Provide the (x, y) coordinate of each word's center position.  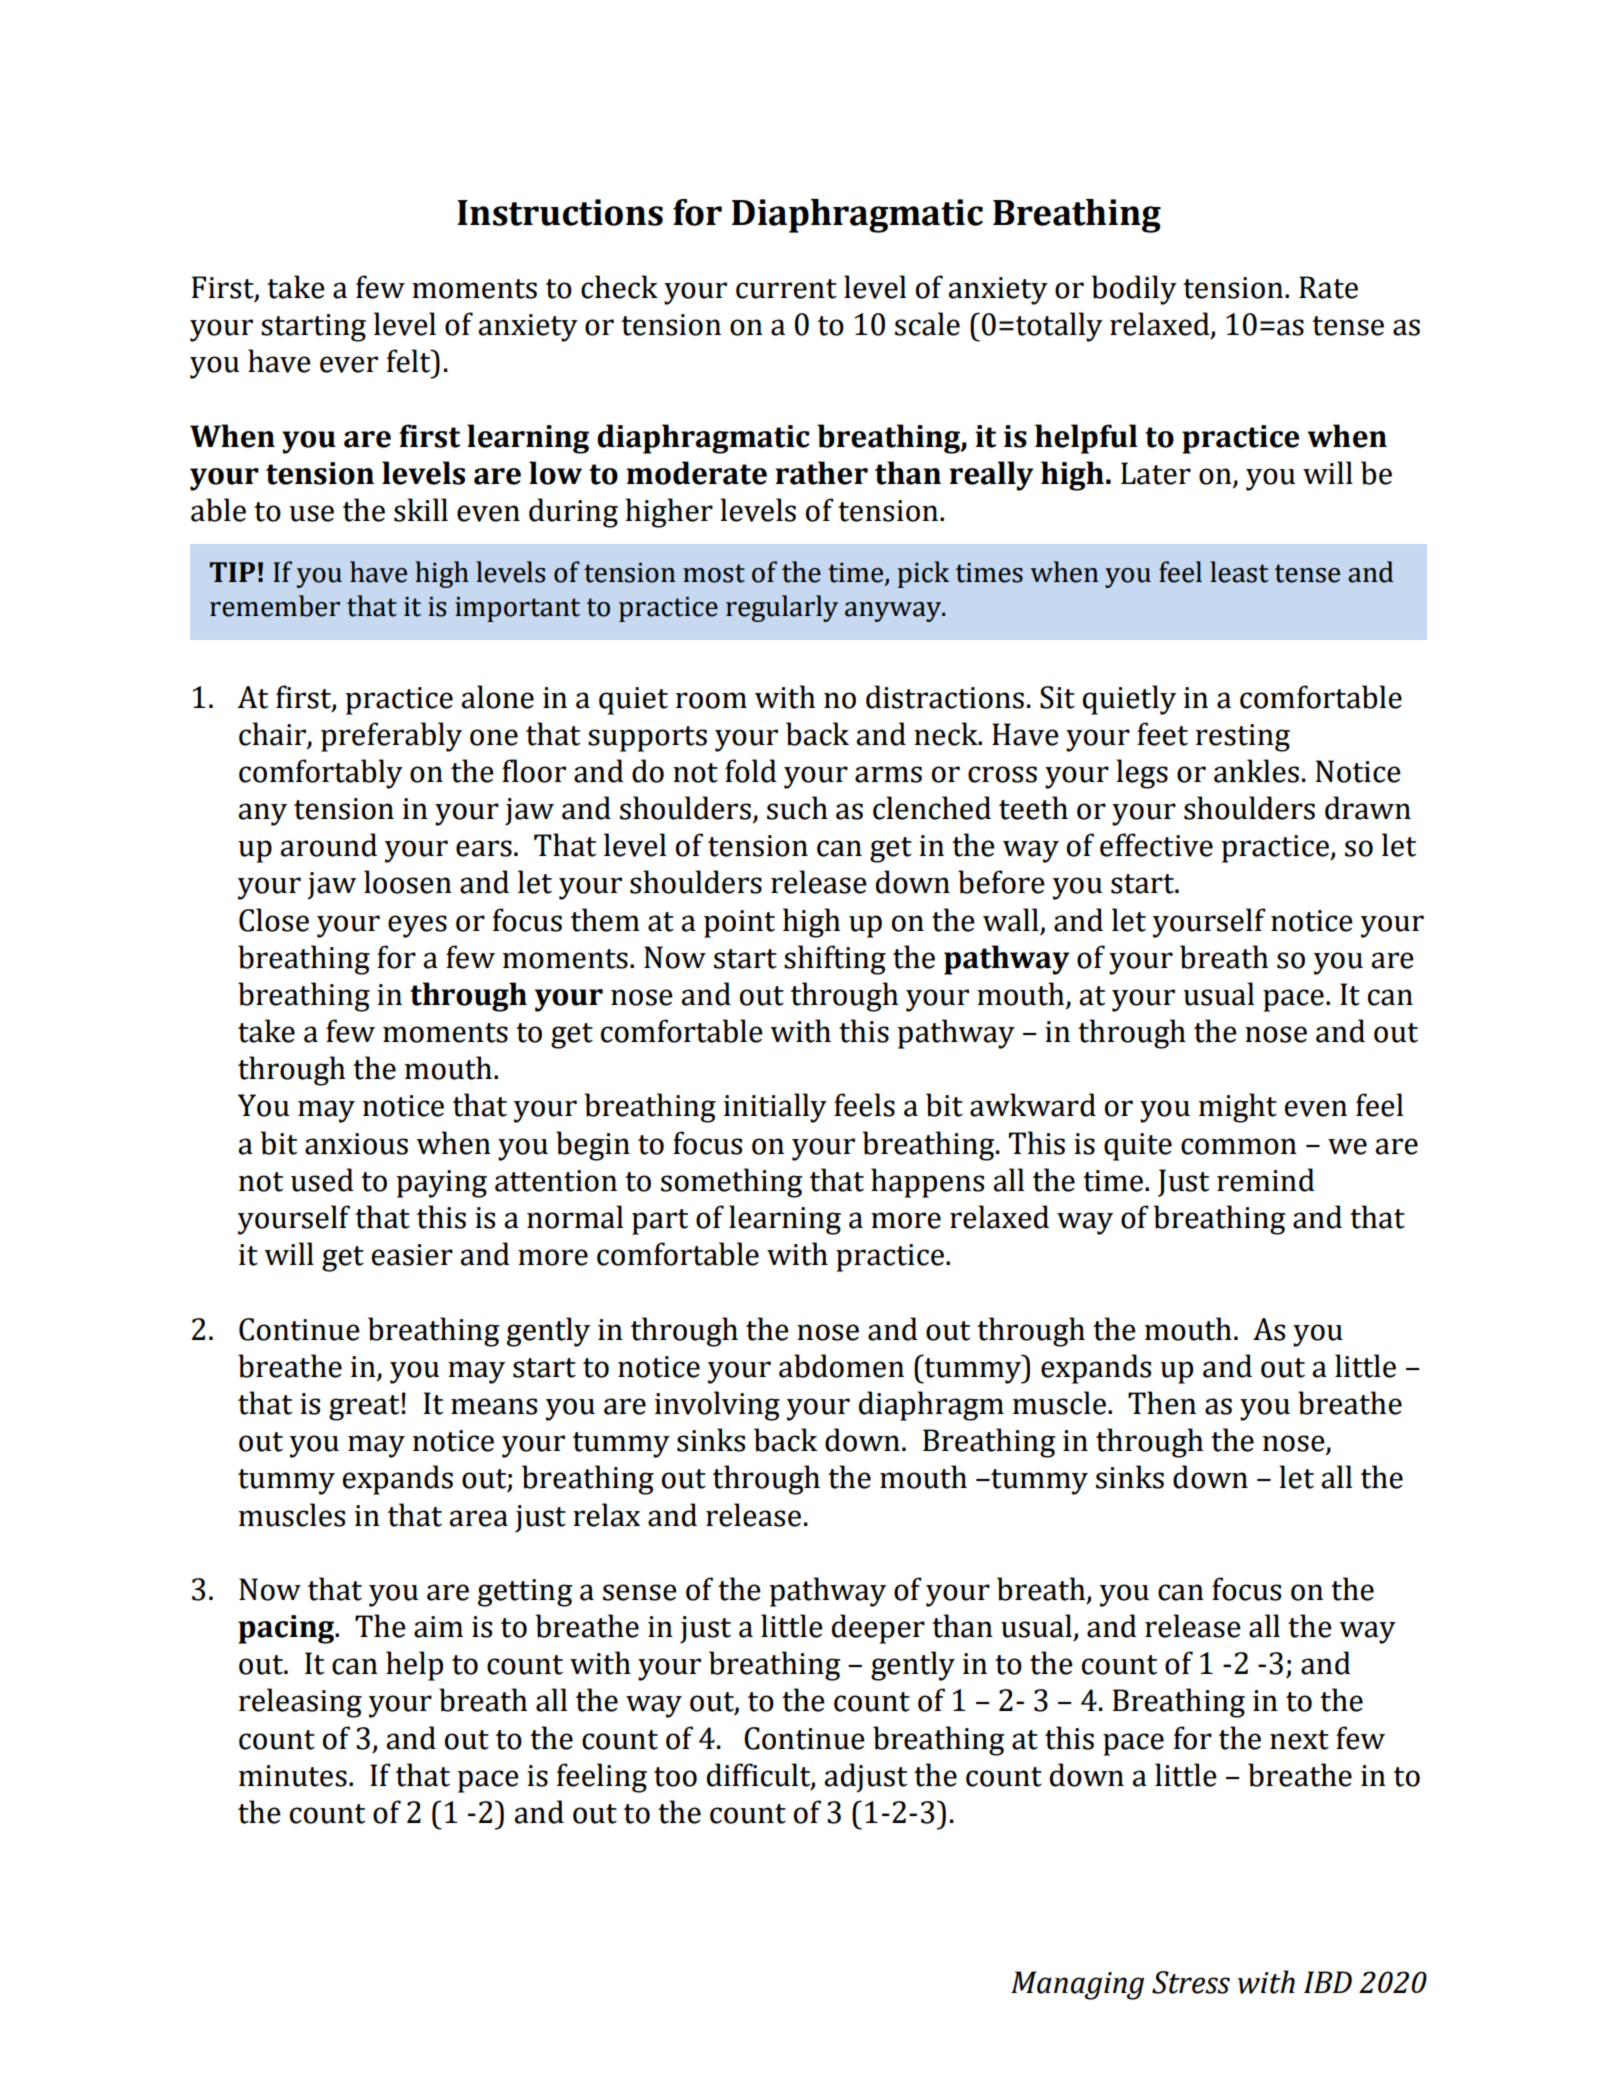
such (797, 808)
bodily (1134, 290)
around (328, 845)
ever (349, 364)
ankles (1256, 771)
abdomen (841, 1366)
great (364, 1408)
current (786, 289)
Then (1162, 1403)
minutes (293, 1776)
